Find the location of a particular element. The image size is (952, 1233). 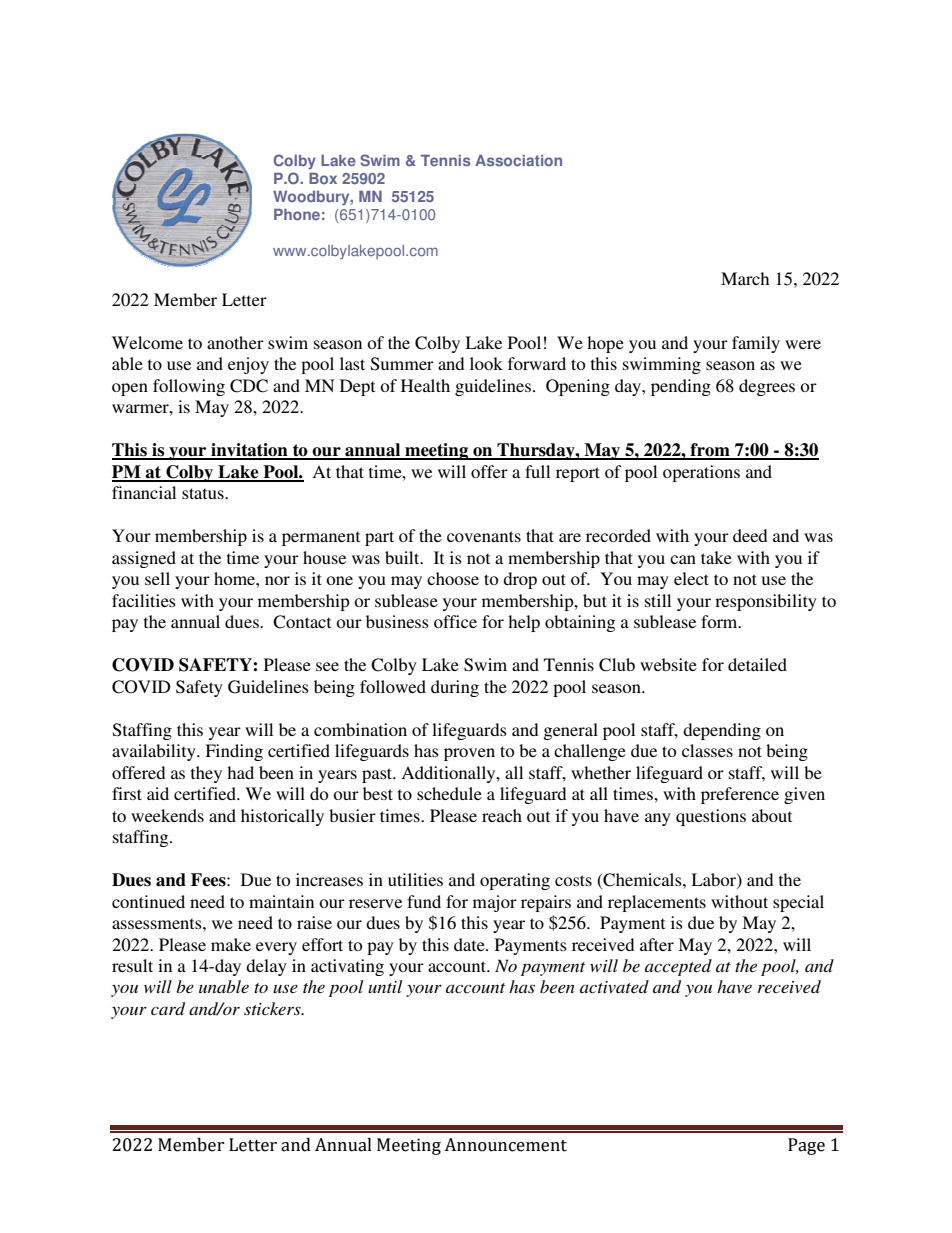

office is located at coordinates (455, 621).
